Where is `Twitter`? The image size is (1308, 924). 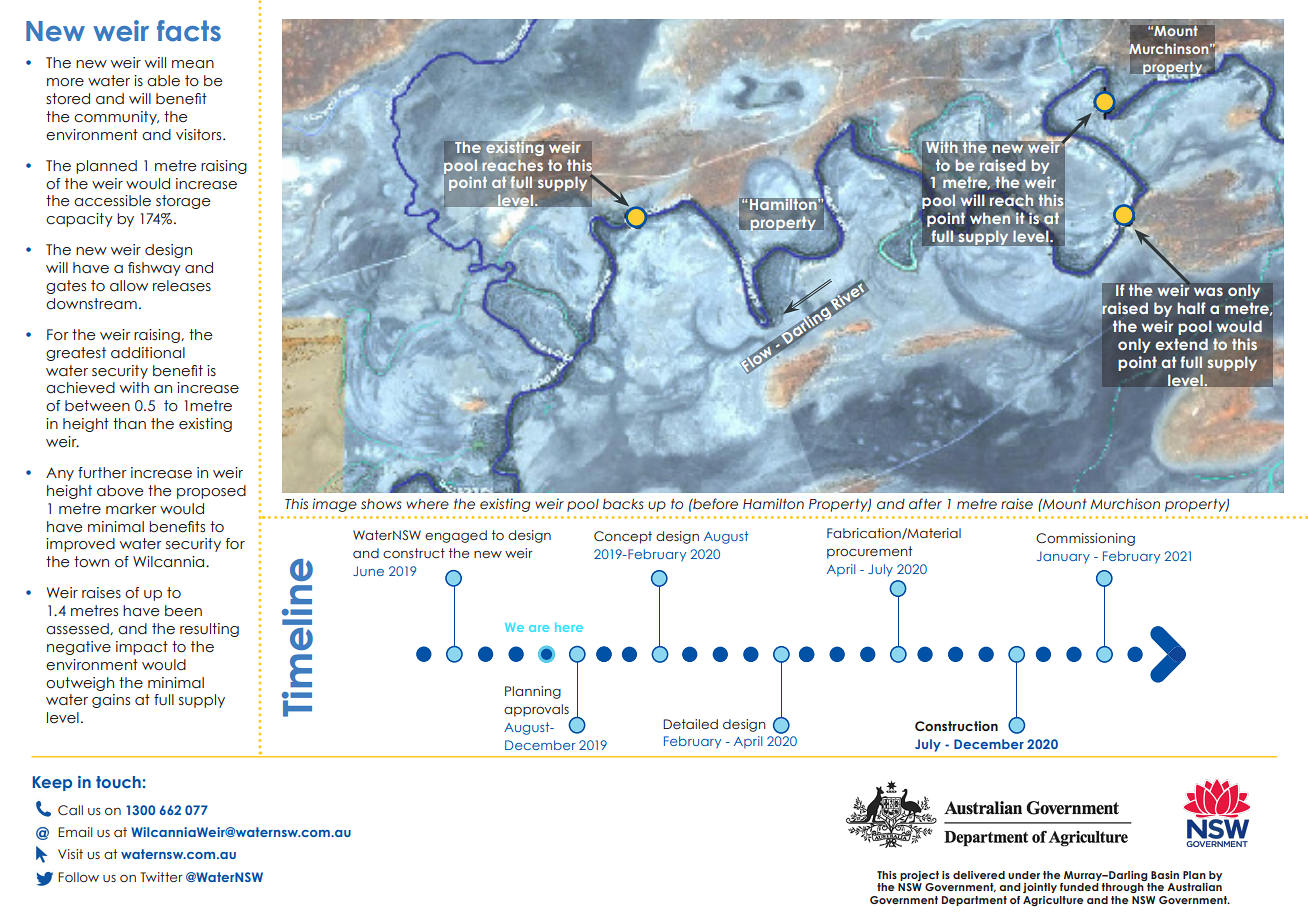
Twitter is located at coordinates (161, 877).
